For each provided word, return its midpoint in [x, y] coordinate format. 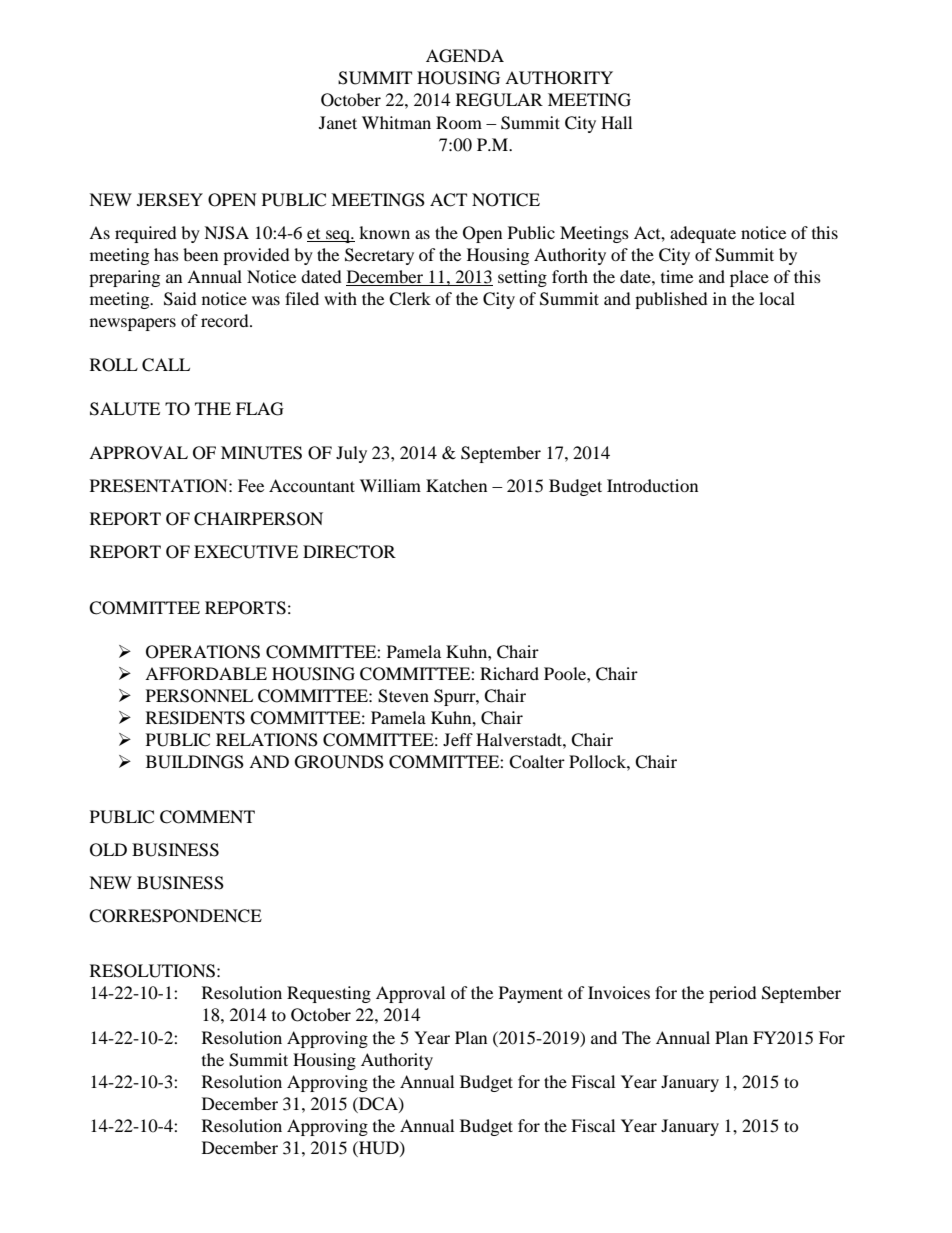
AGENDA [465, 56]
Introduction [652, 485]
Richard [509, 673]
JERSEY [170, 200]
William [390, 485]
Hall [616, 122]
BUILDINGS [195, 762]
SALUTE [125, 409]
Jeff [458, 739]
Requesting [329, 994]
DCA [378, 1104]
